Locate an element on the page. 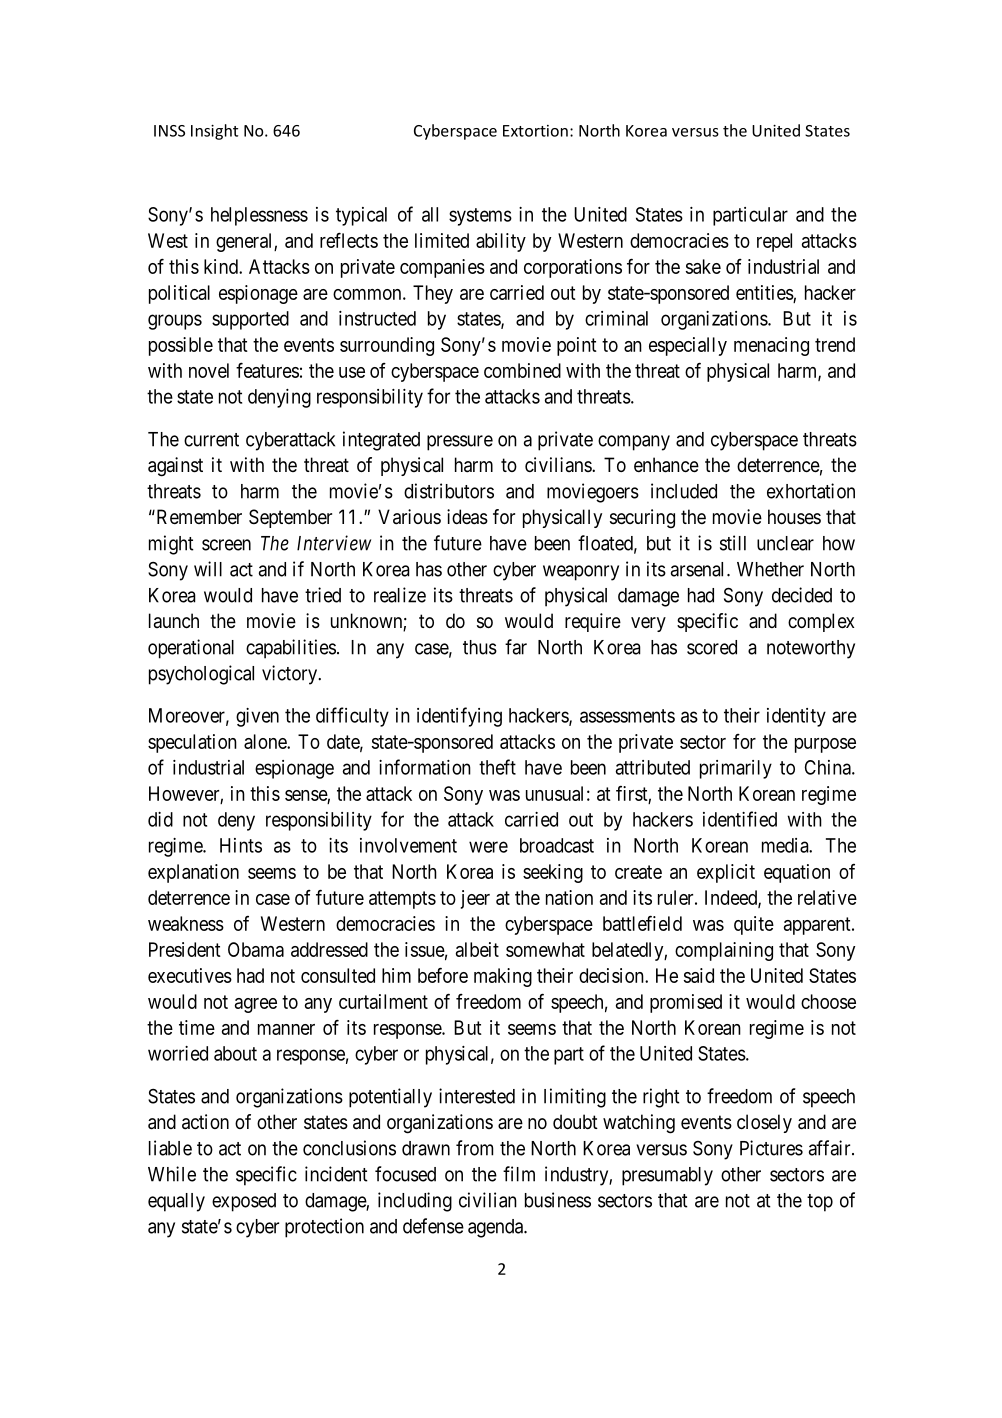 The image size is (1002, 1418). scored is located at coordinates (712, 647).
